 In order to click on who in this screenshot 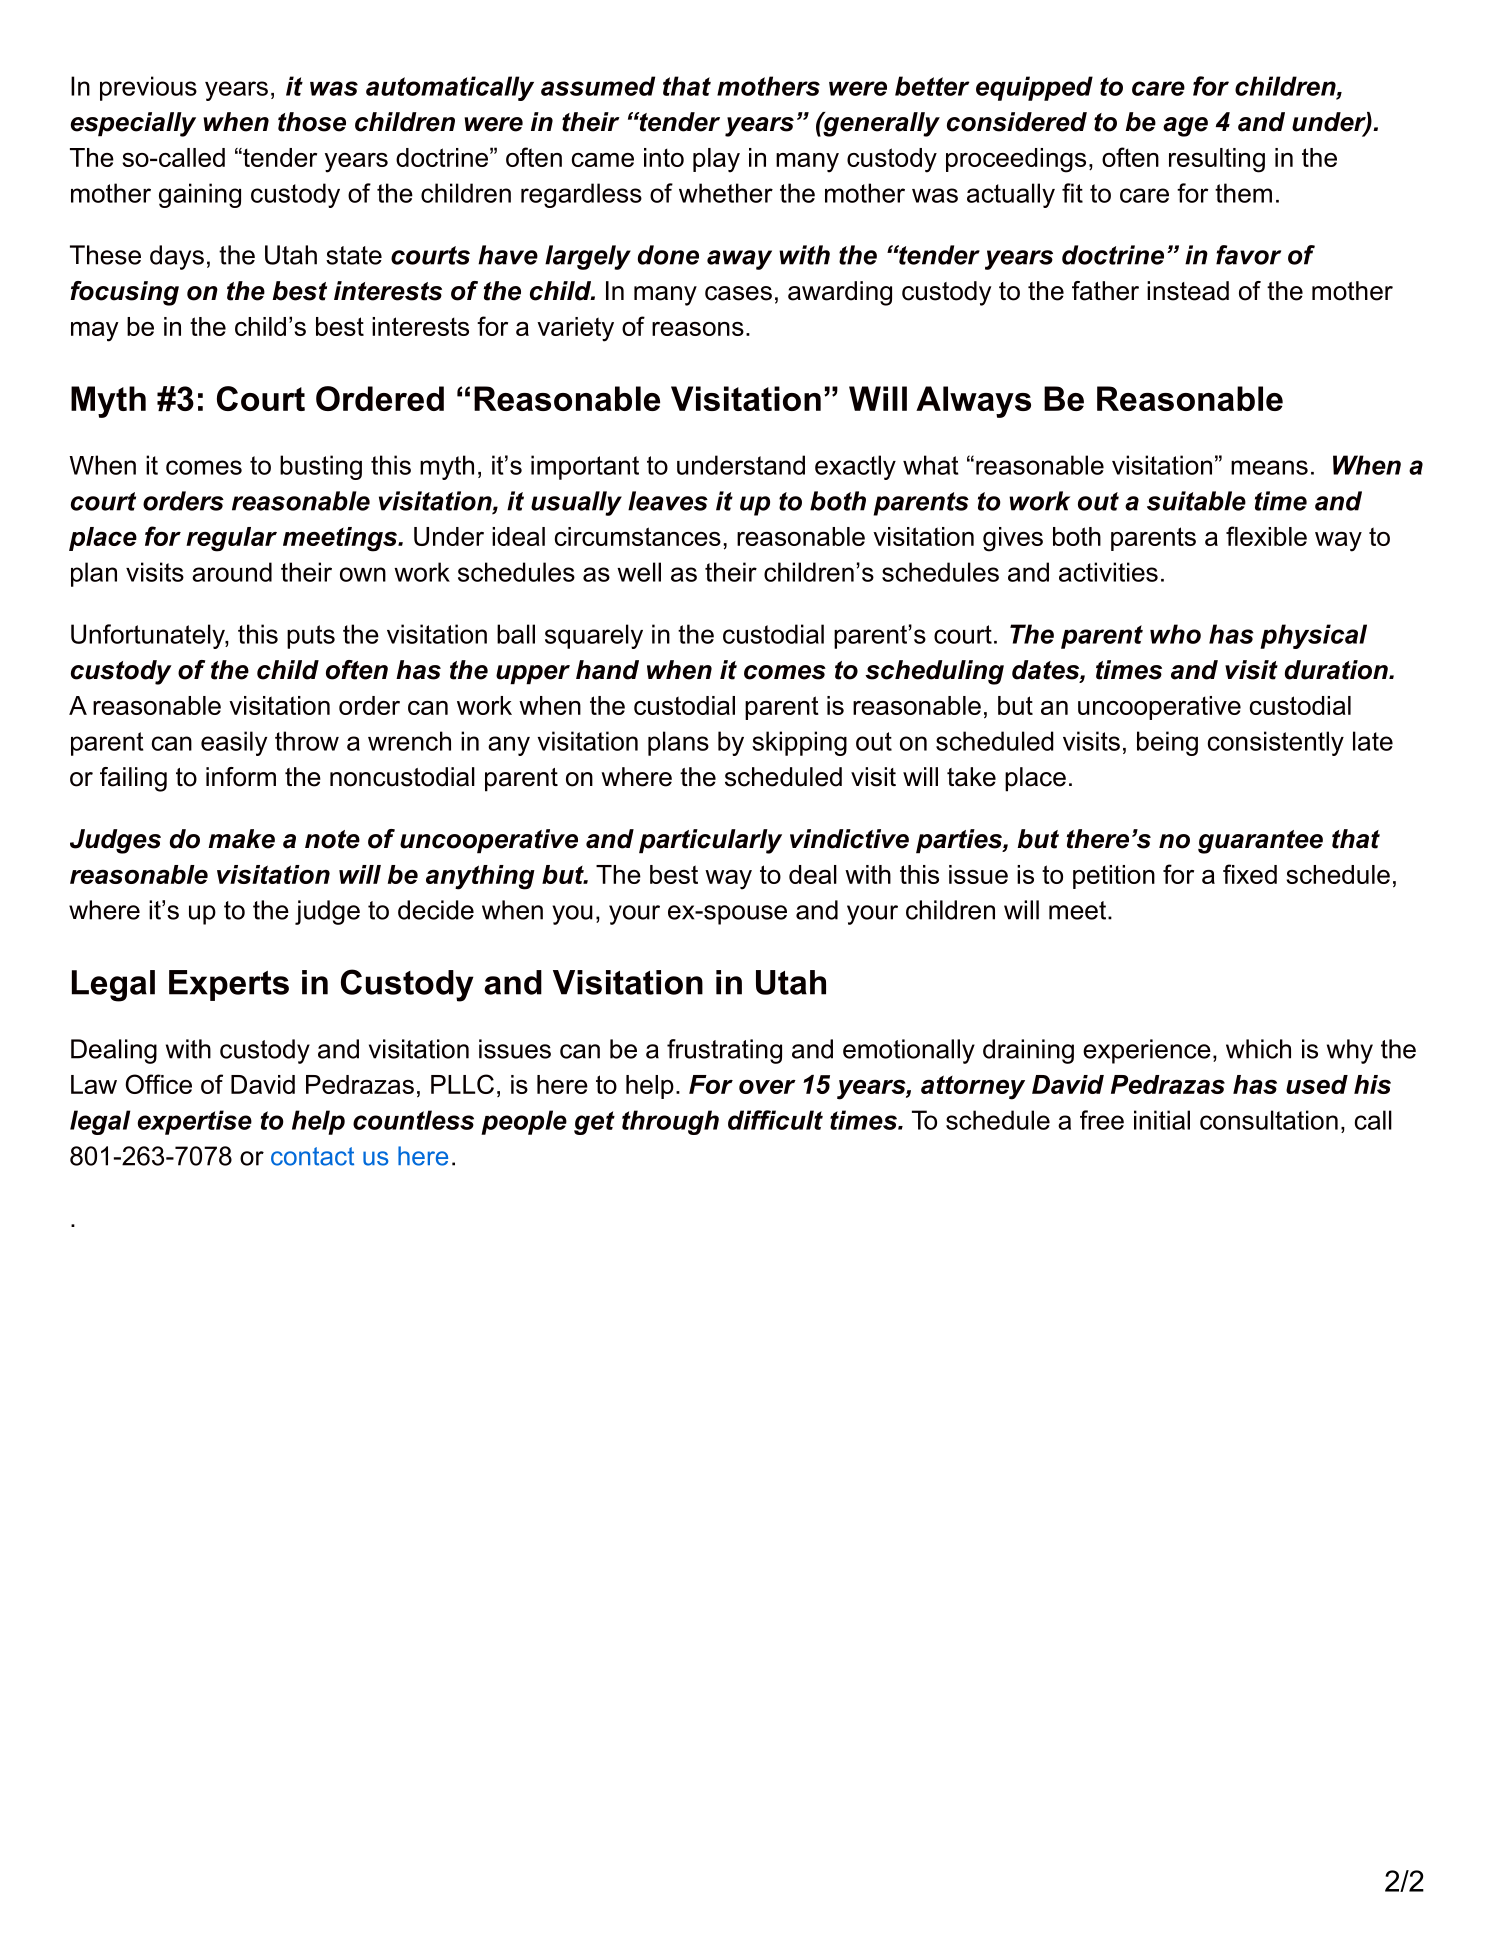, I will do `click(1175, 634)`.
